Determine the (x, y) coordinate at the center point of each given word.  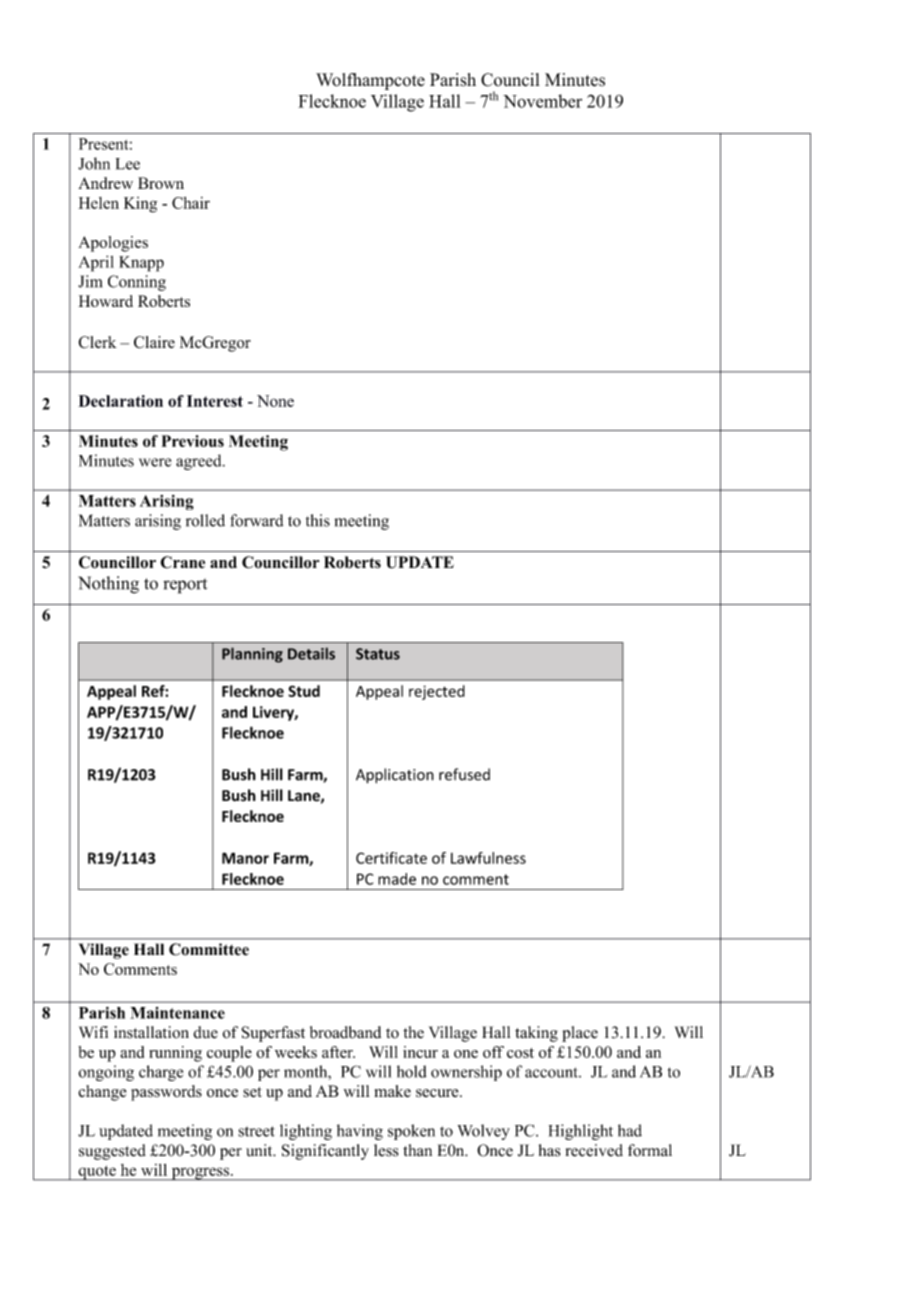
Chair (191, 203)
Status (378, 654)
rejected (437, 692)
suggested (112, 1152)
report (185, 586)
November (542, 101)
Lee (128, 164)
